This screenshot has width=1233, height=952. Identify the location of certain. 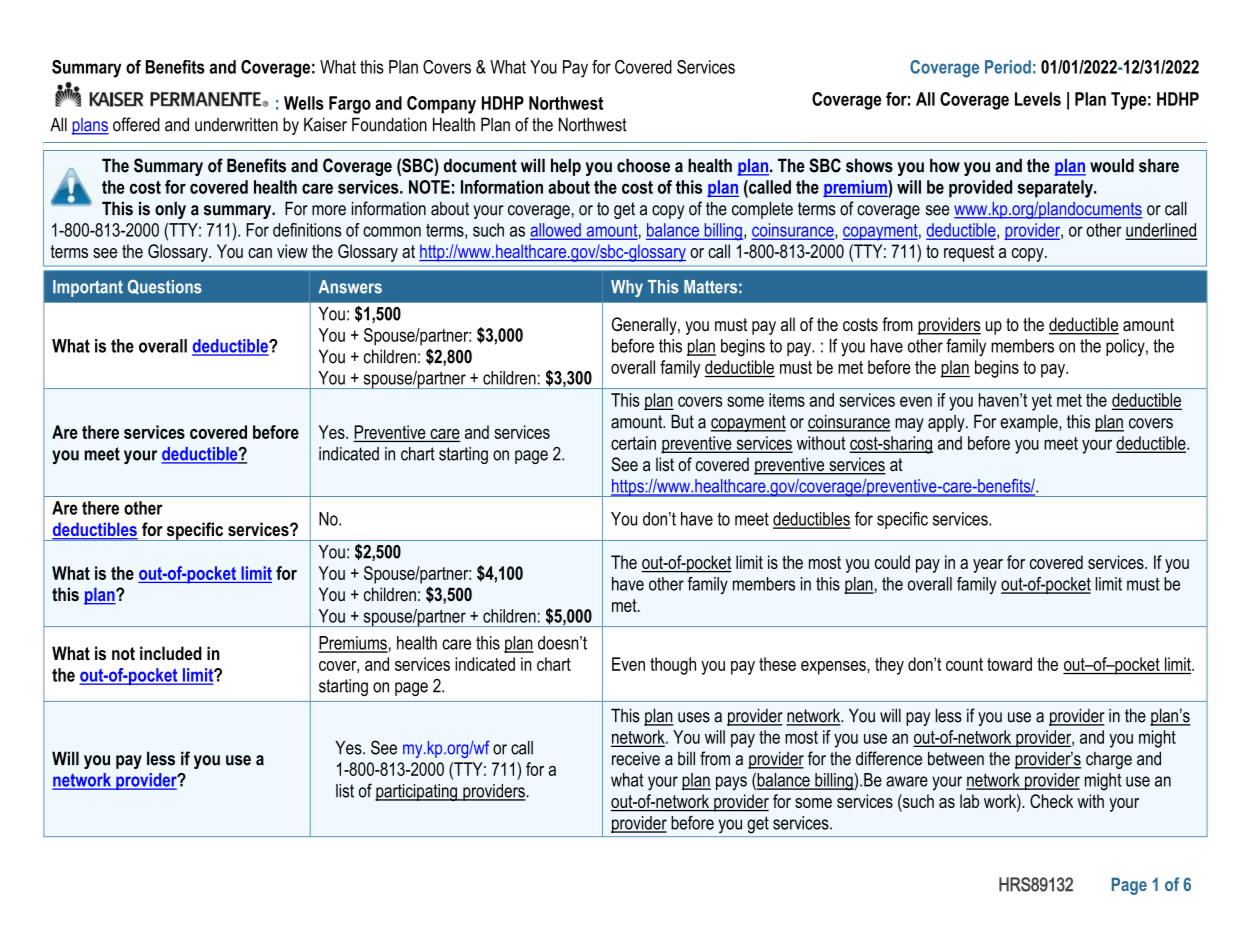
(633, 443).
